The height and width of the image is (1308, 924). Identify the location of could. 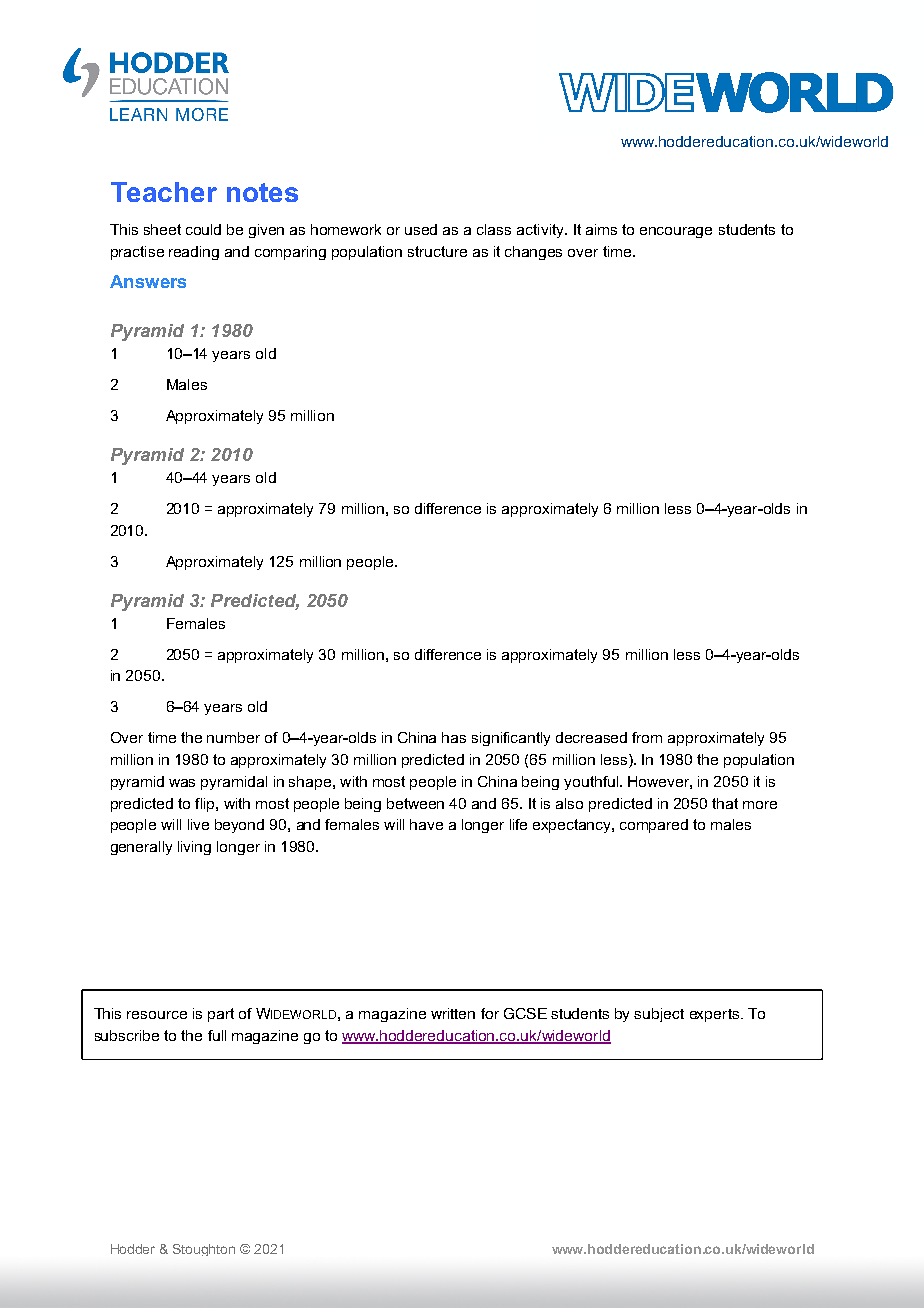
(203, 229).
